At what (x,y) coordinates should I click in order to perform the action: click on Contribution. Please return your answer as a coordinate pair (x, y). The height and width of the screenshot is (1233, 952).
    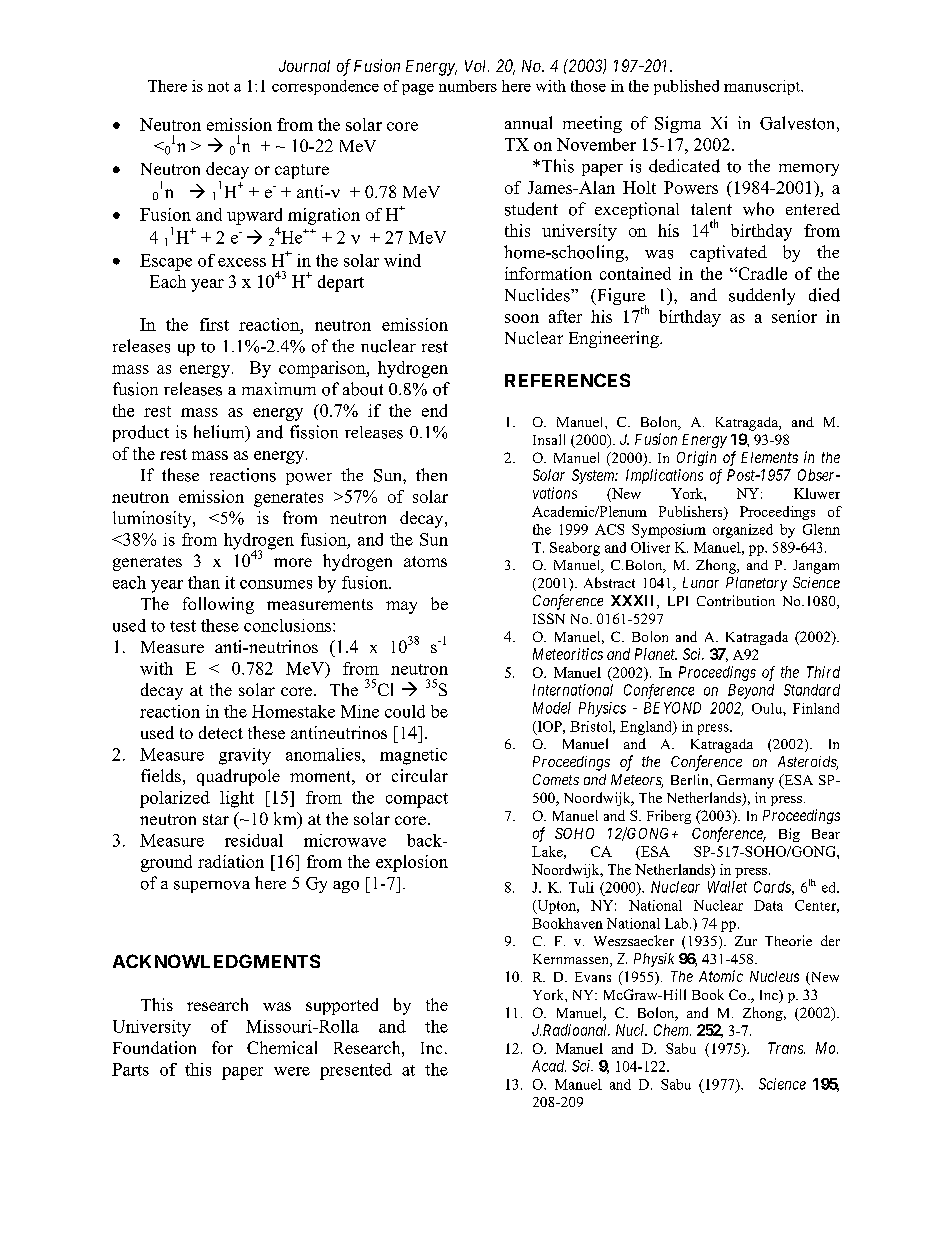
    Looking at the image, I should click on (736, 600).
